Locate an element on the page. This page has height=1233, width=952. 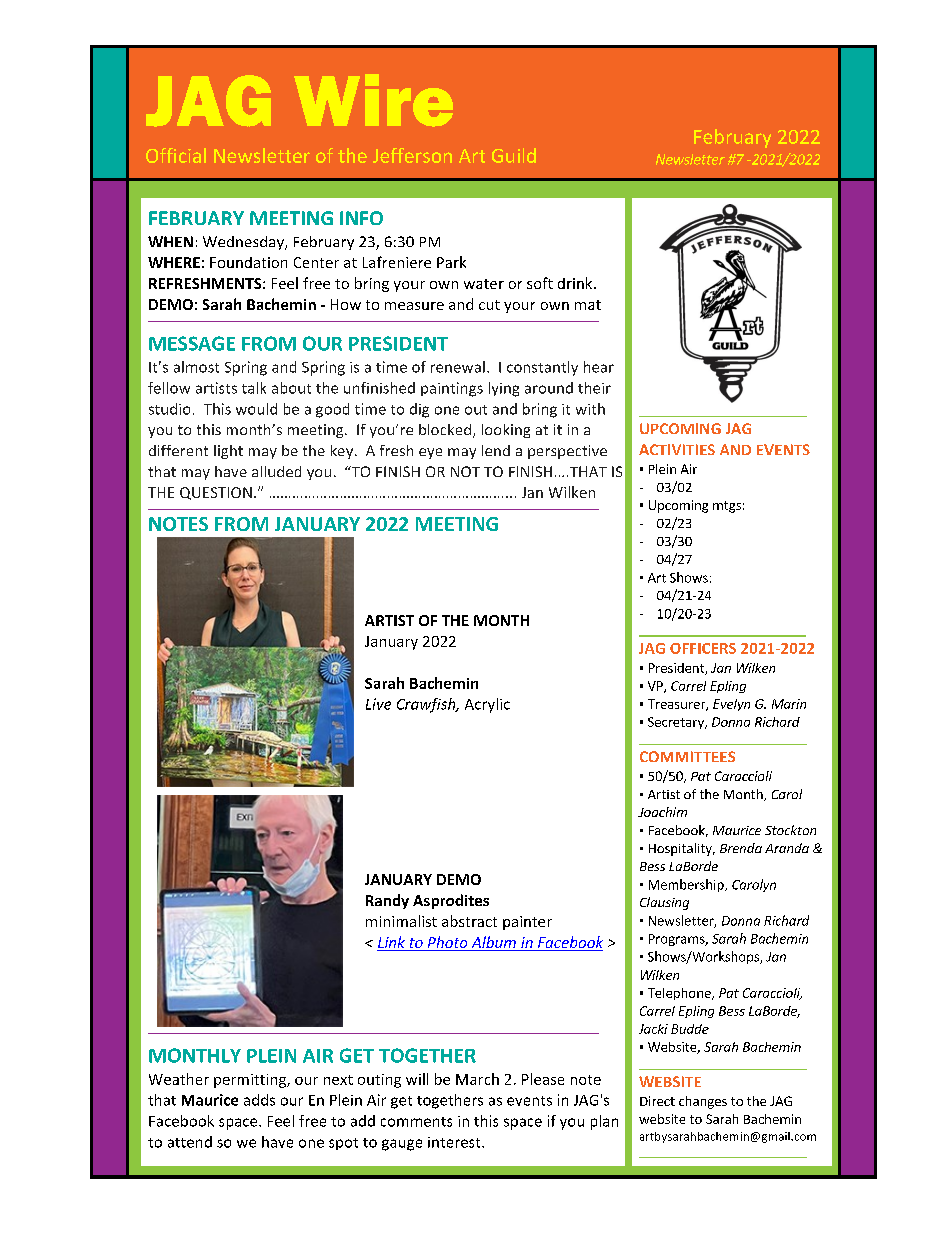
drink is located at coordinates (576, 283).
